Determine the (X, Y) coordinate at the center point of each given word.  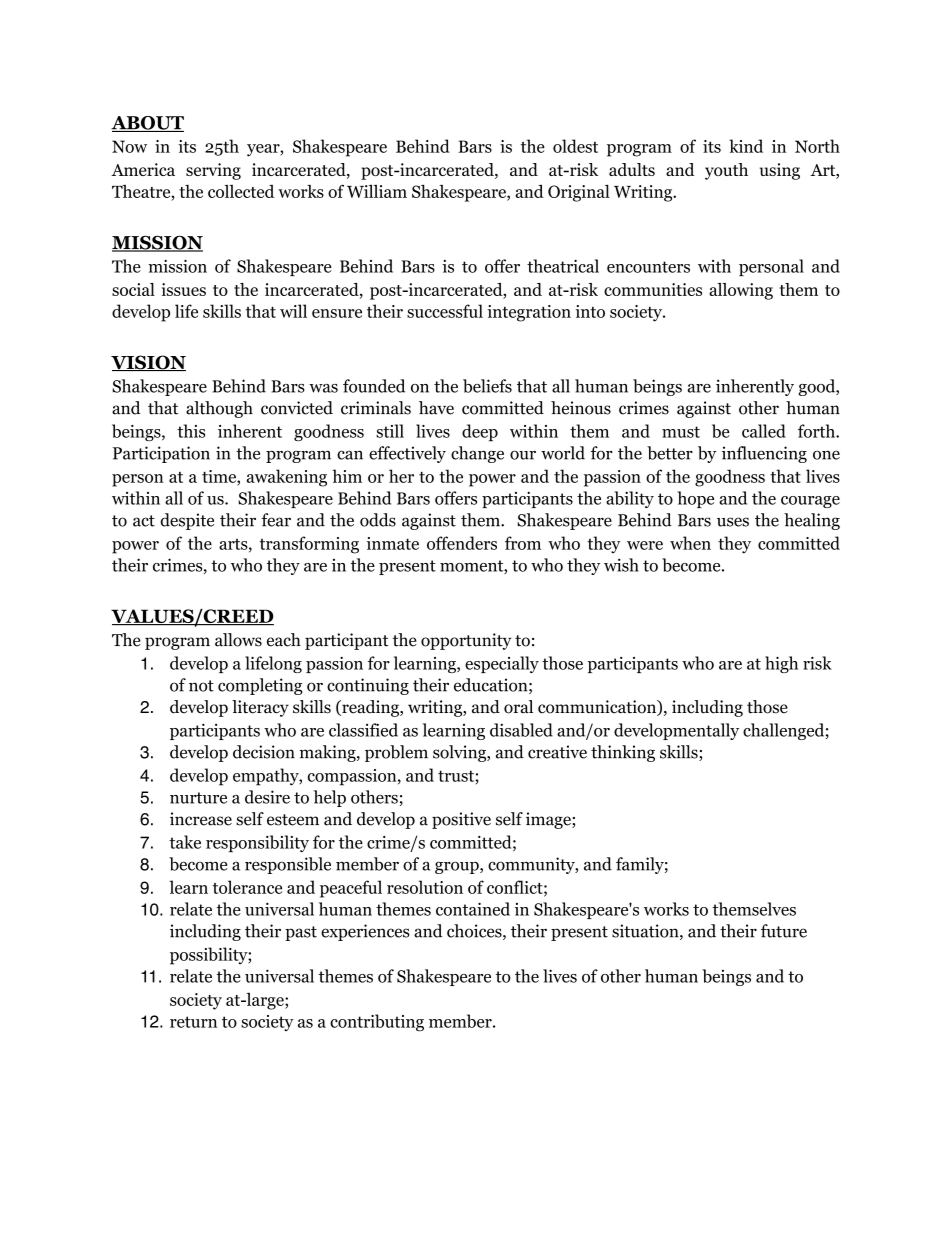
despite (187, 521)
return (193, 1022)
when (690, 543)
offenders (462, 543)
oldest (575, 146)
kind (746, 146)
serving (213, 171)
